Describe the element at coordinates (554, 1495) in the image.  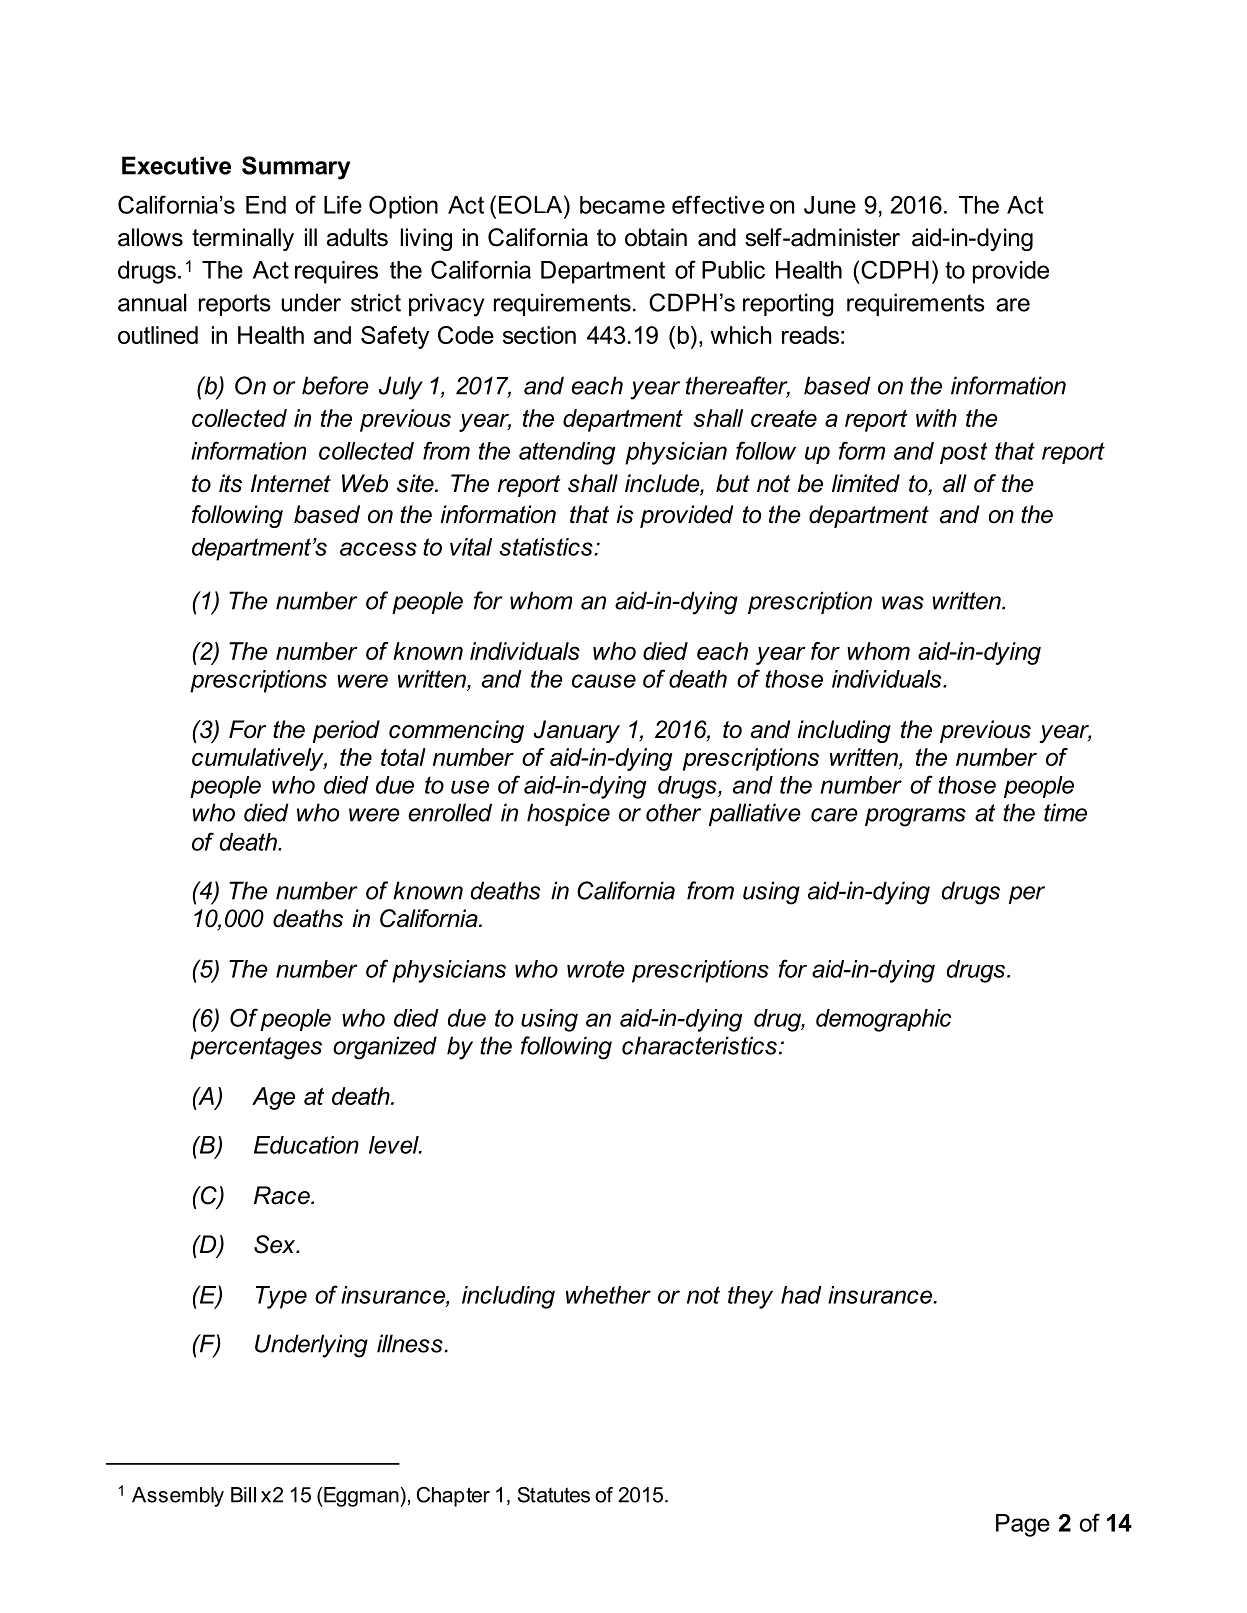
I see `Statutes` at that location.
